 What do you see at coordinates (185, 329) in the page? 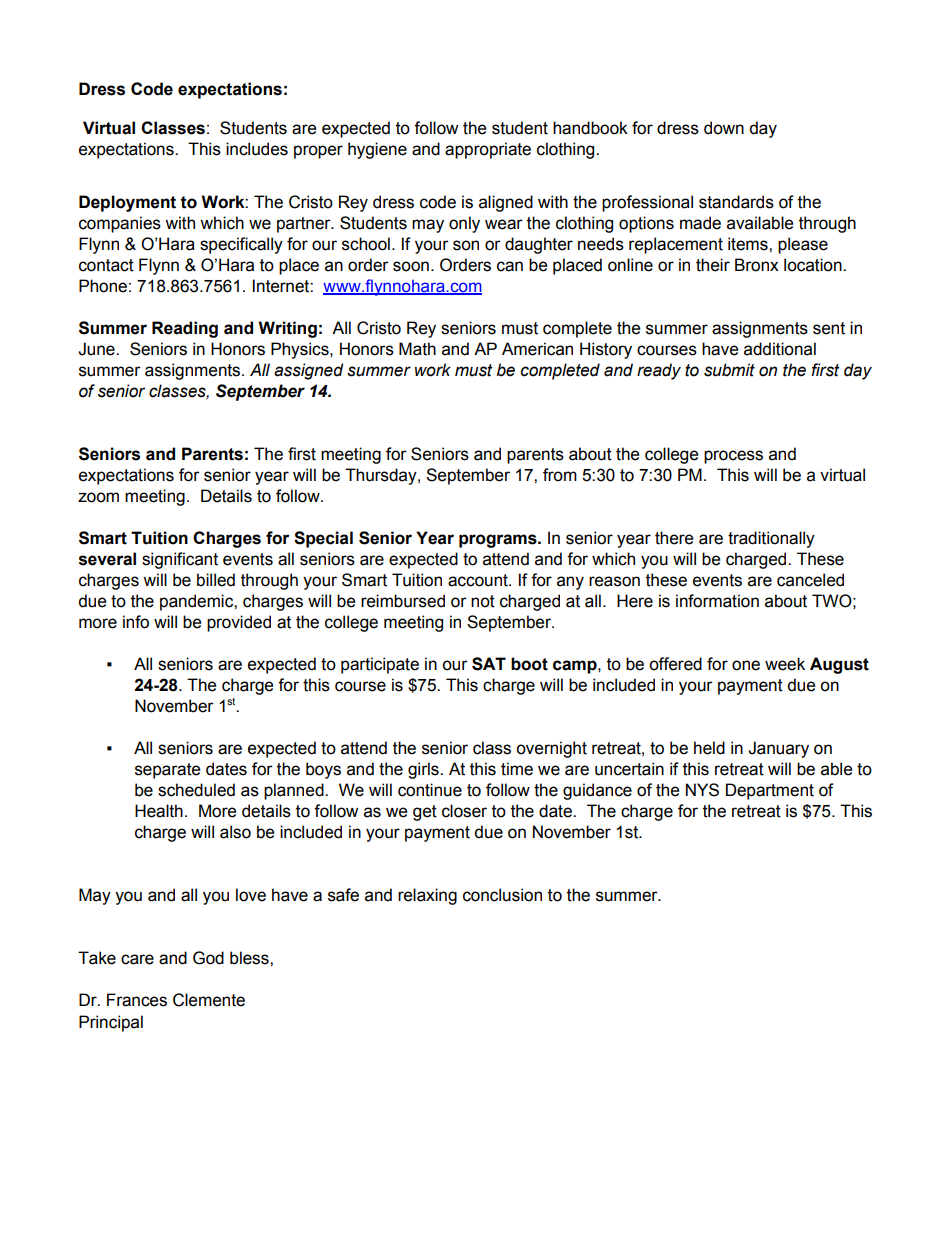
I see `Reading` at bounding box center [185, 329].
